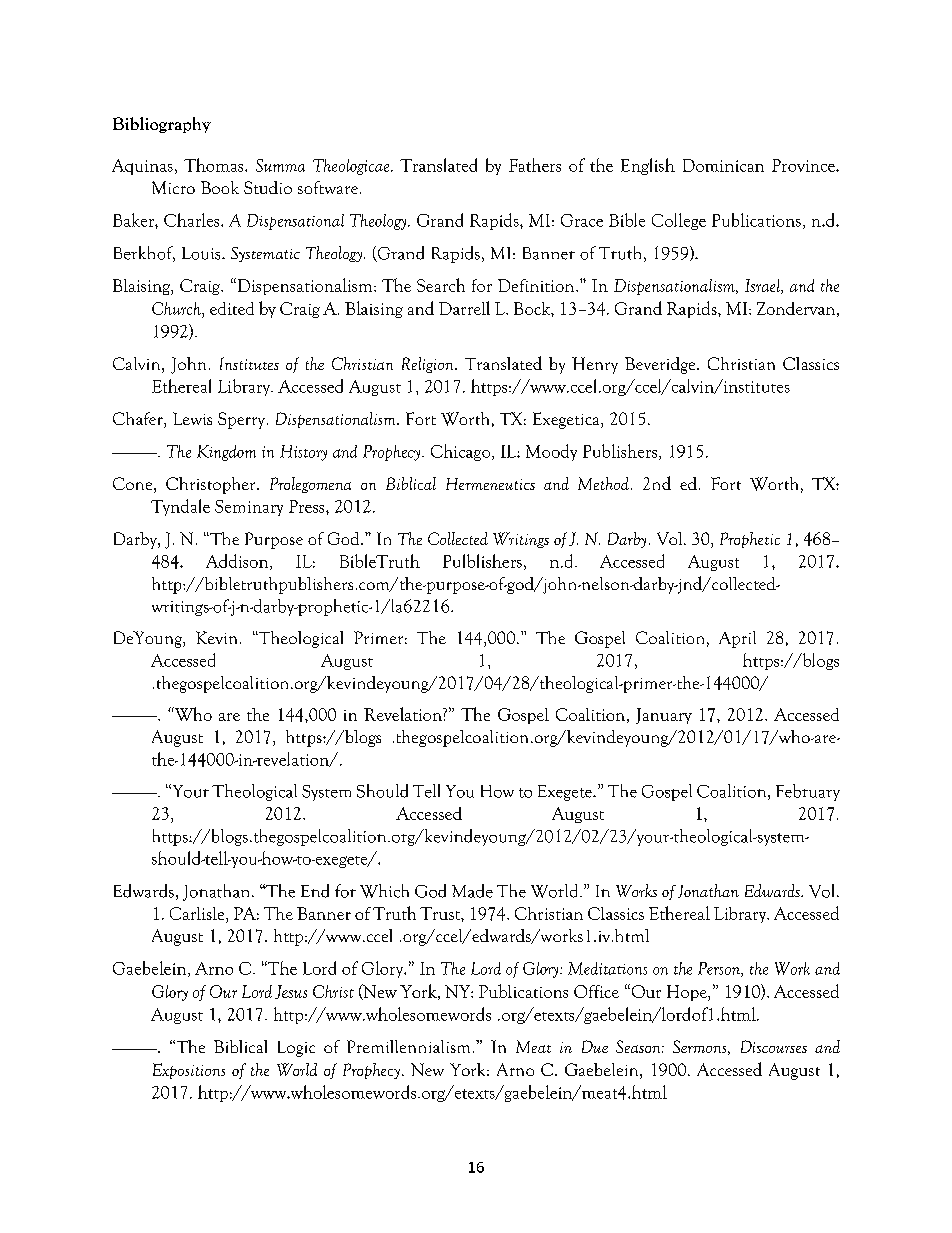 The image size is (952, 1233). What do you see at coordinates (232, 308) in the screenshot?
I see `edited` at bounding box center [232, 308].
